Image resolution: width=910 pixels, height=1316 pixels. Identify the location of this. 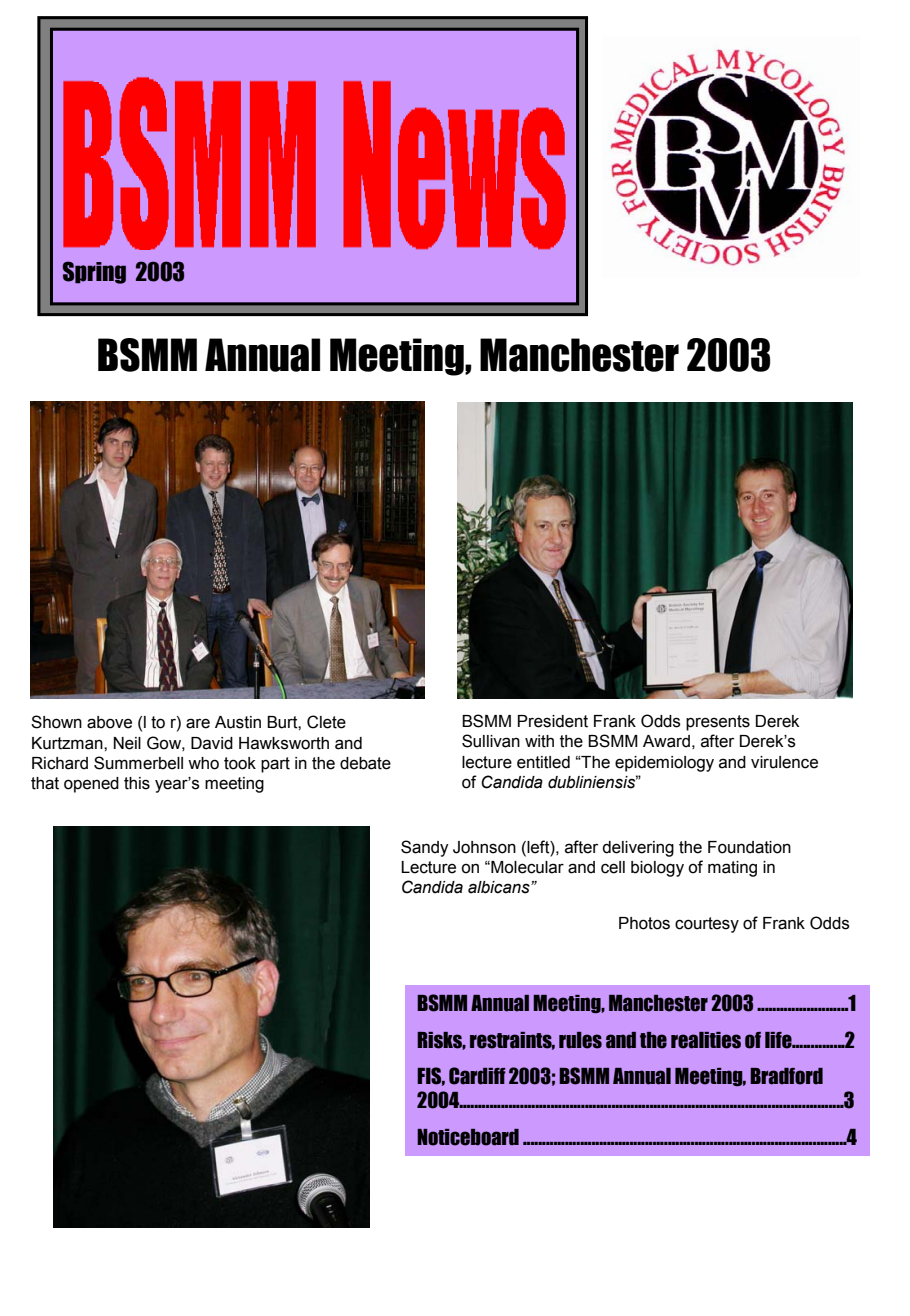
(137, 783).
